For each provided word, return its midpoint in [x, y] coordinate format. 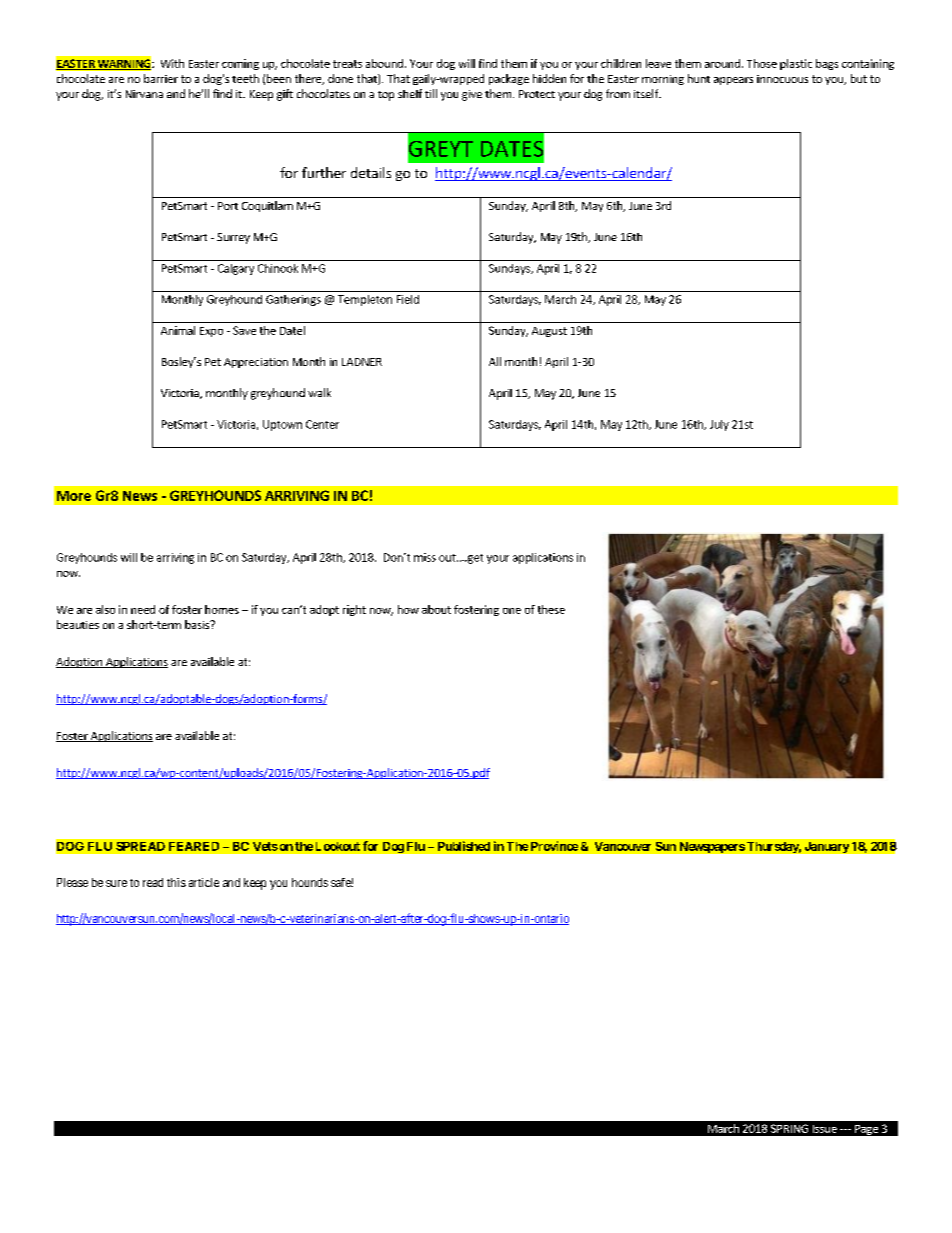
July [719, 425]
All [495, 361]
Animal [178, 330]
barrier [161, 78]
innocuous [782, 79]
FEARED [194, 846]
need [143, 609]
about [436, 609]
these [551, 609]
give [472, 95]
